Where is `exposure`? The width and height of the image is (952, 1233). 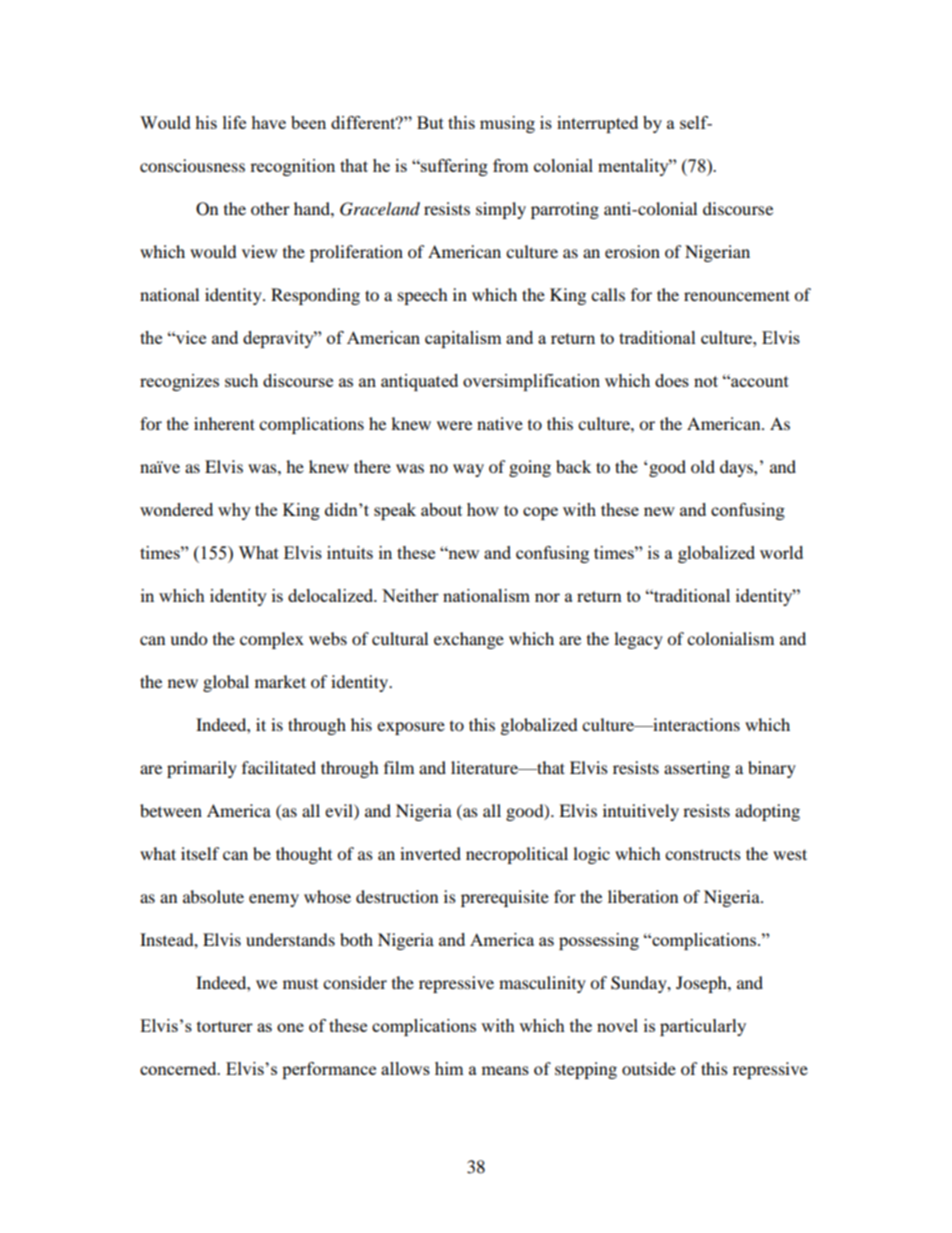 exposure is located at coordinates (411, 728).
